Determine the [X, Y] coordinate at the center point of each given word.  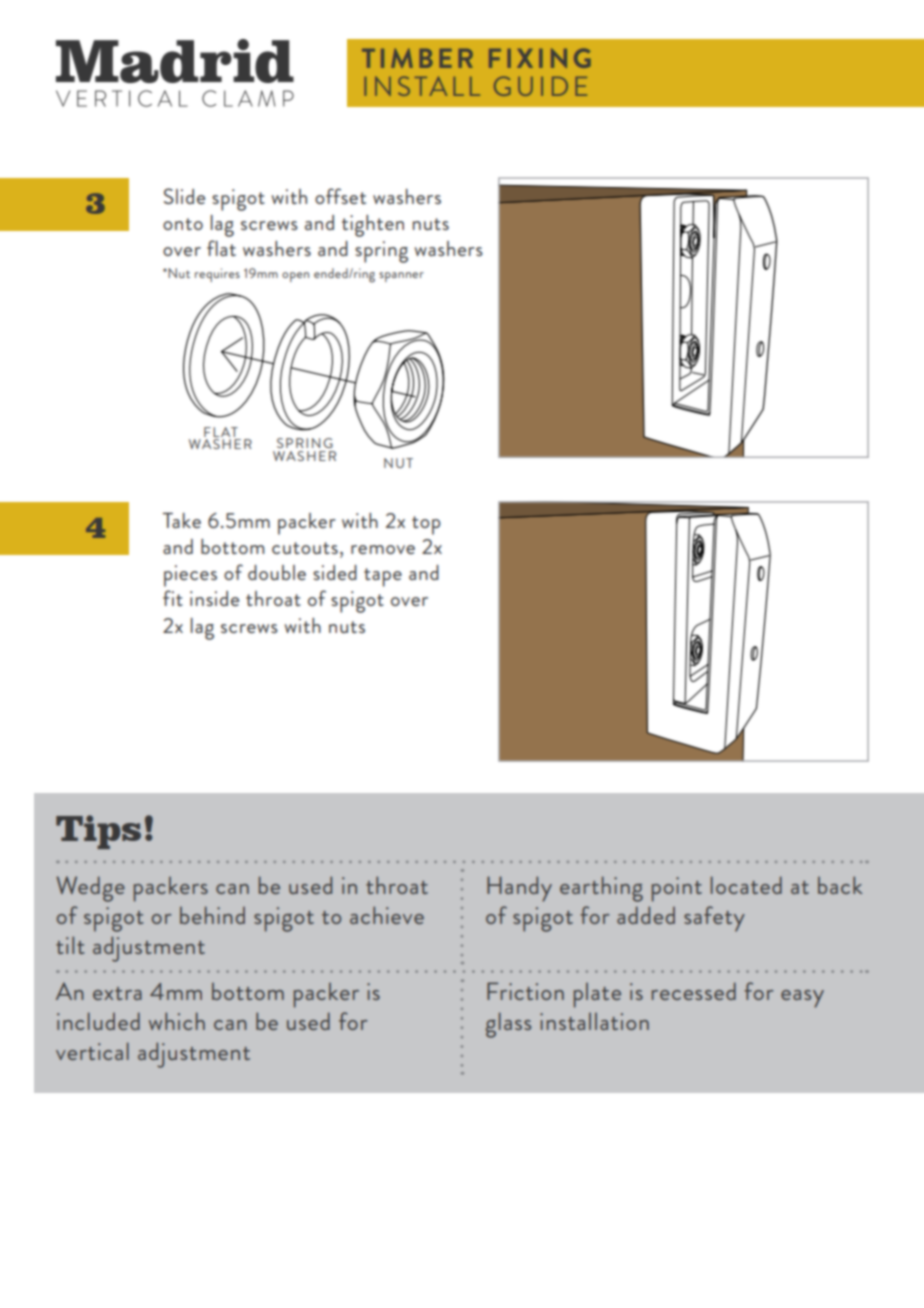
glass [508, 1025]
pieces [190, 576]
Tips [98, 832]
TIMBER [417, 58]
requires [217, 275]
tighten [373, 226]
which [177, 1021]
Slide [184, 196]
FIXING [540, 58]
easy [802, 999]
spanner [401, 277]
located [746, 885]
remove [383, 549]
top [426, 525]
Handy [519, 889]
